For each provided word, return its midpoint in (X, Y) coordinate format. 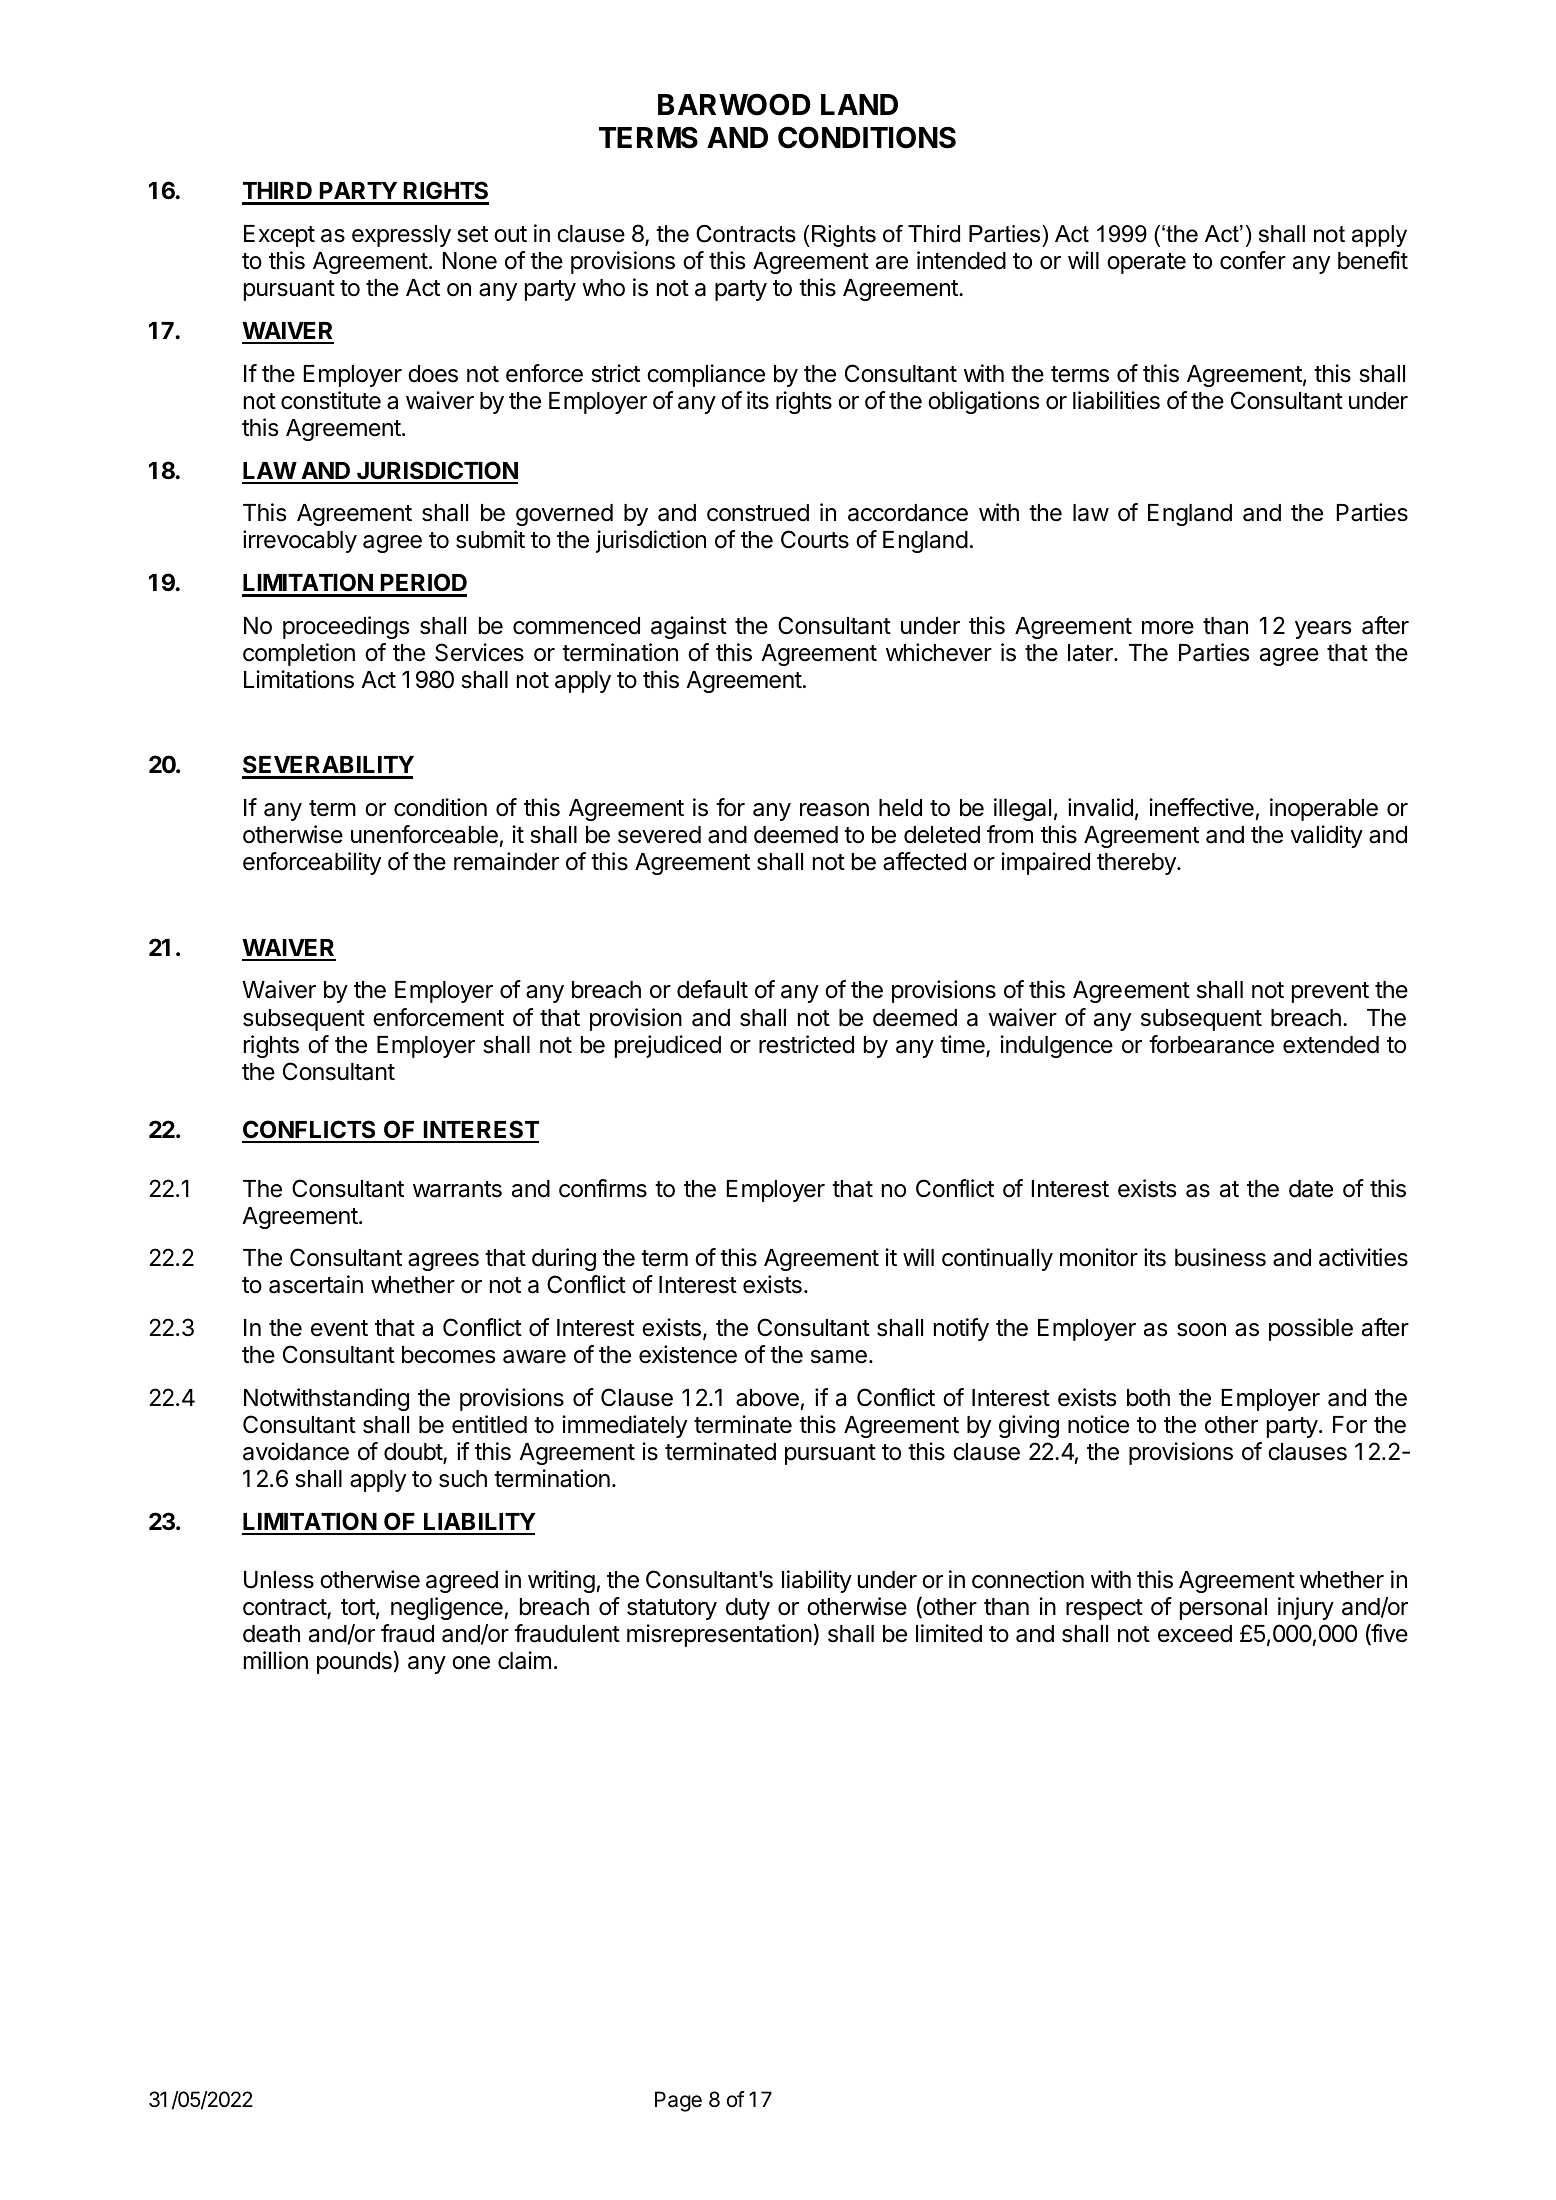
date (1311, 1189)
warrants (457, 1189)
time (963, 1045)
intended (961, 260)
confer (1253, 260)
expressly (401, 236)
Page (678, 2101)
